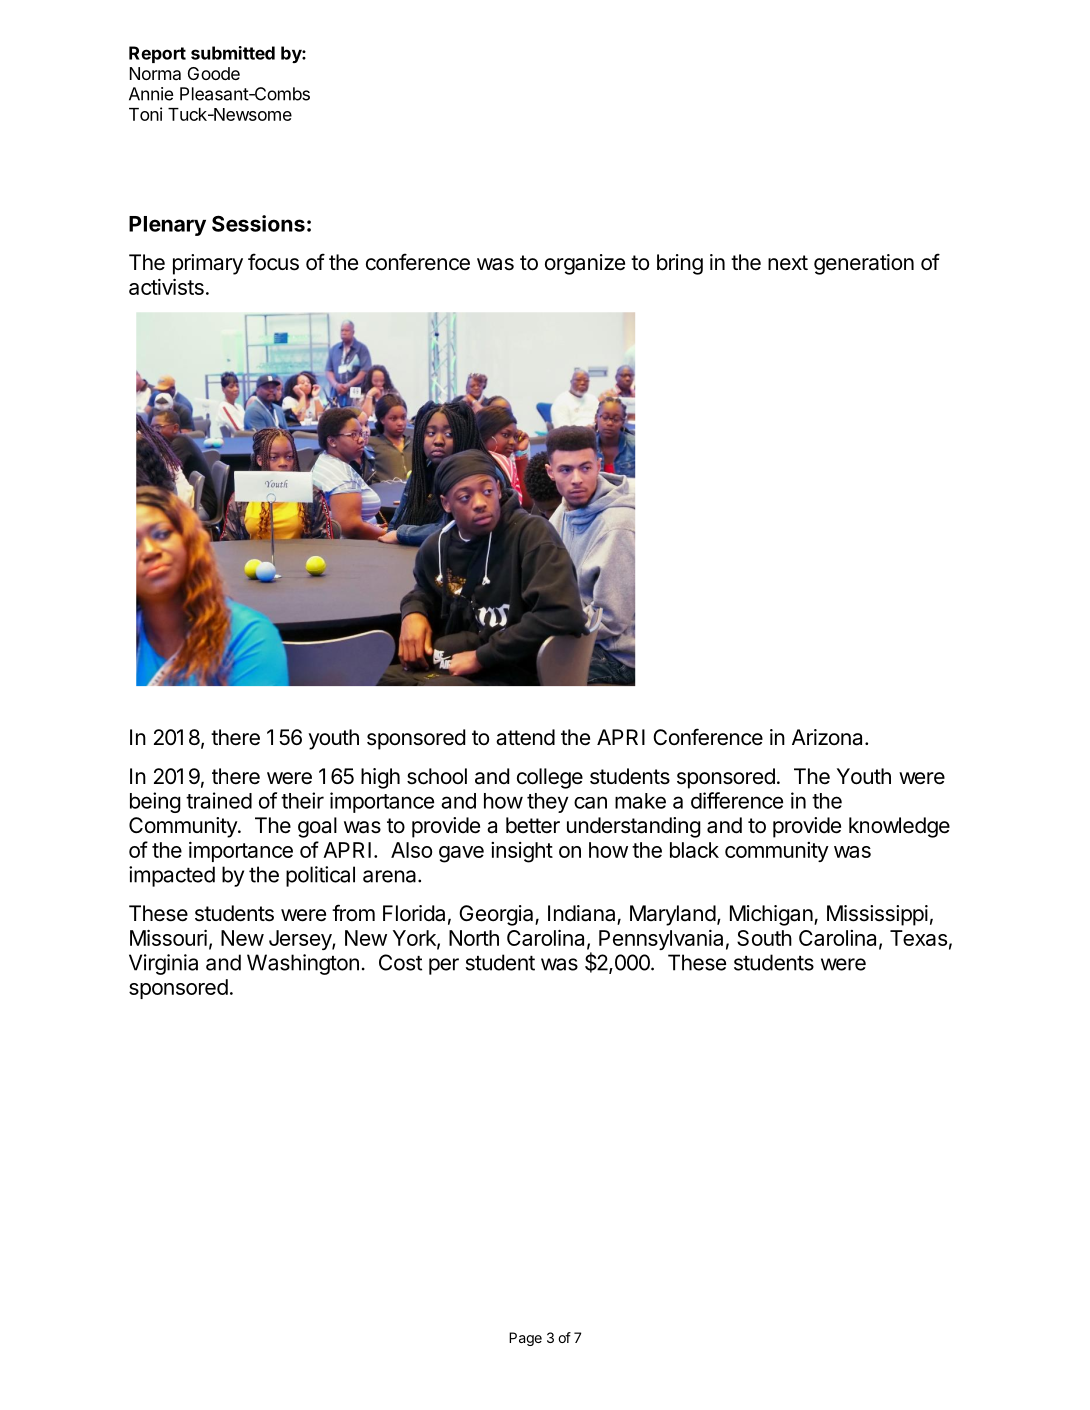 This document has width=1090, height=1410. I want to click on knowledge, so click(899, 827).
